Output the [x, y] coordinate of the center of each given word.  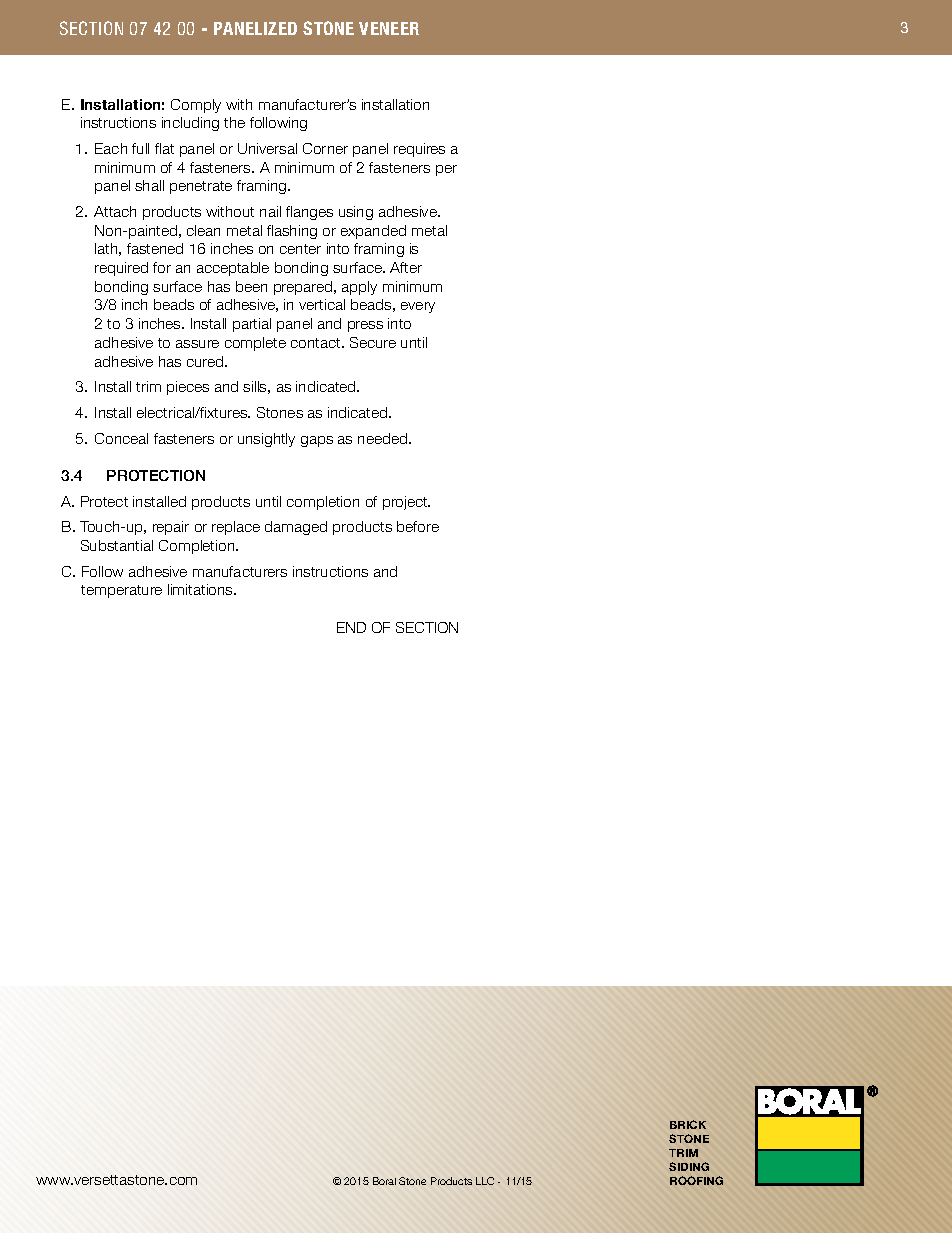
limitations [201, 589]
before [418, 526]
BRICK [688, 1124]
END [351, 627]
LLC [485, 1181]
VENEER [389, 28]
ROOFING [696, 1180]
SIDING [689, 1166]
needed [384, 438]
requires [419, 150]
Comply [196, 106]
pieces [188, 388]
